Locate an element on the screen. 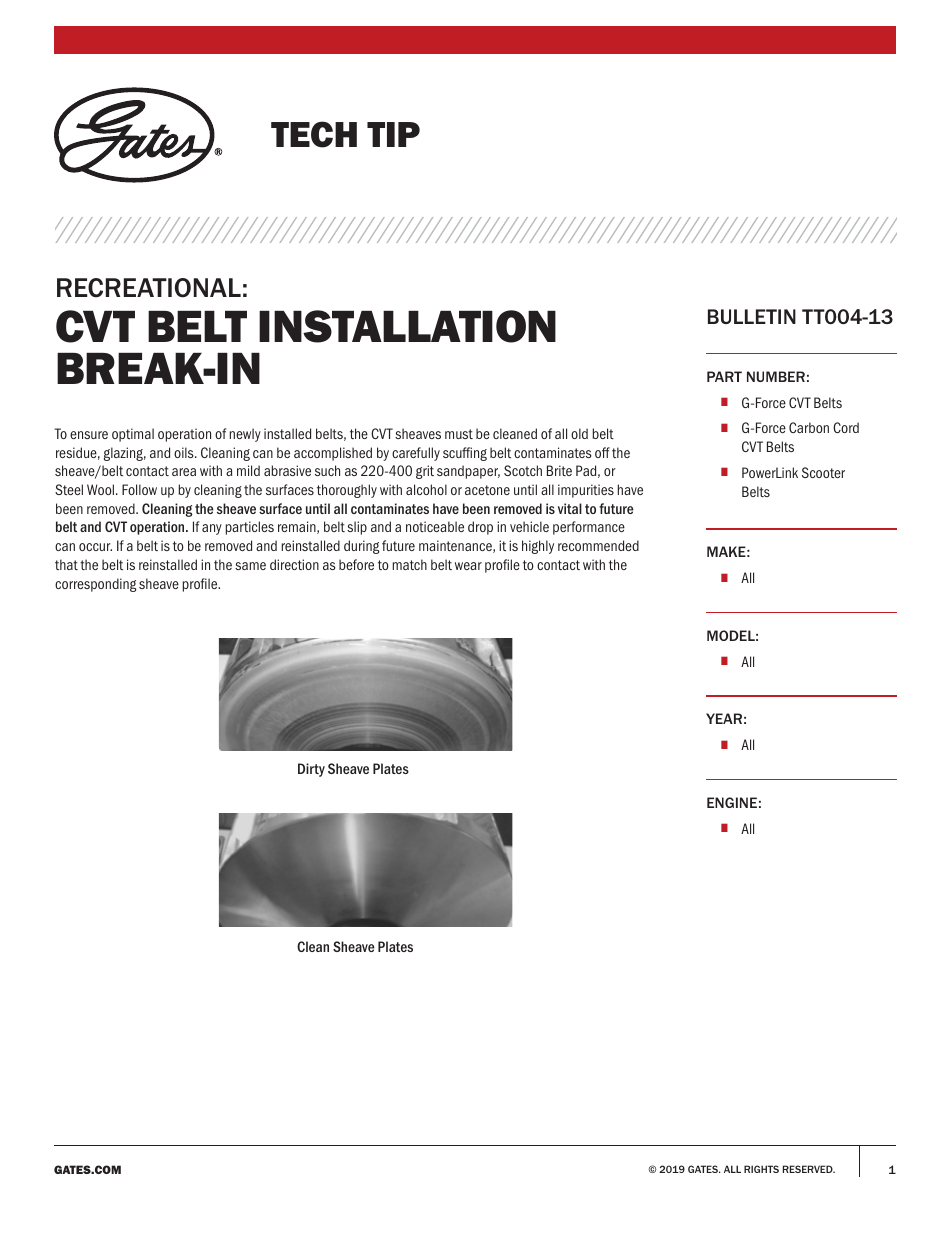  recommended is located at coordinates (598, 545).
